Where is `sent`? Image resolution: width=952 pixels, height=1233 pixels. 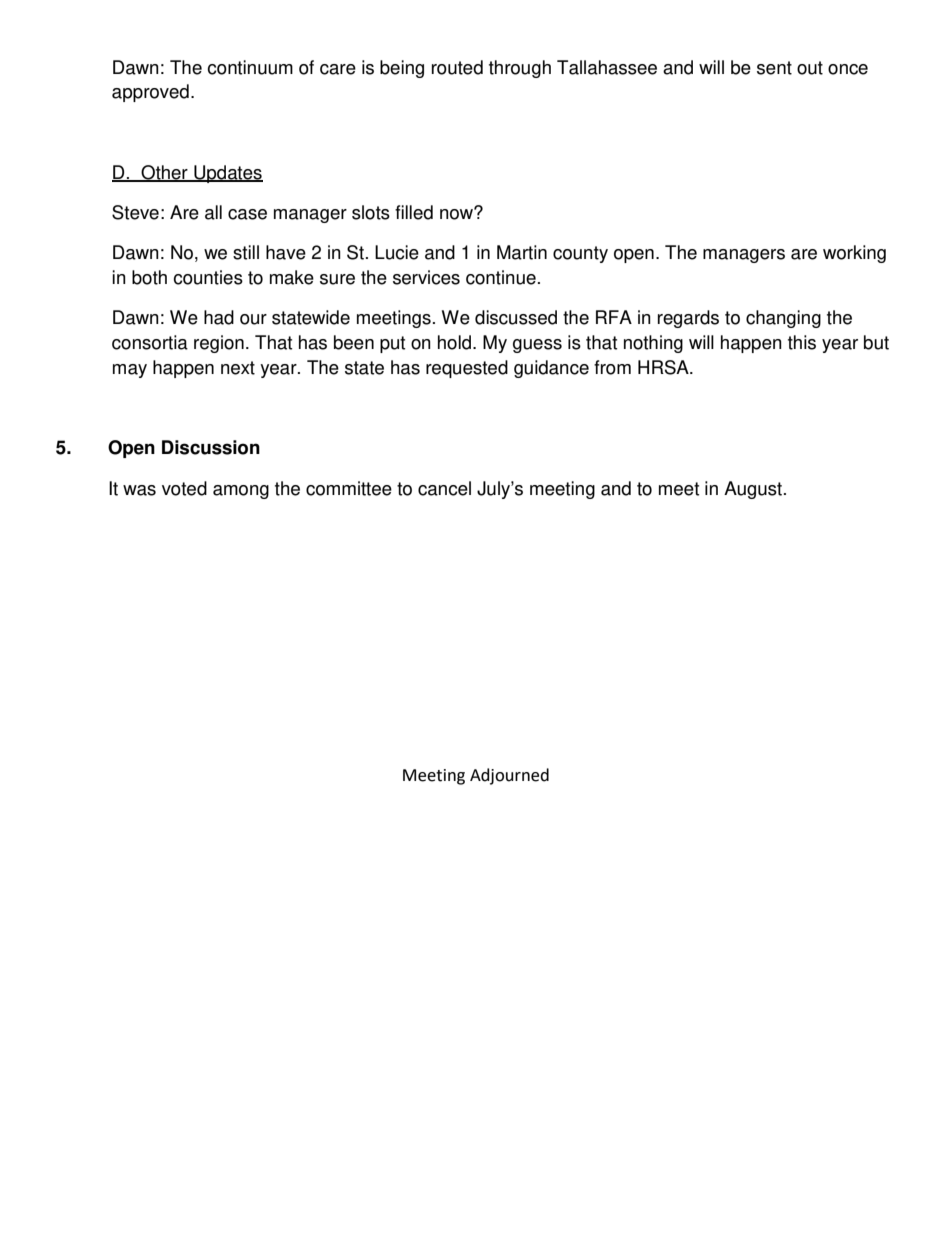 sent is located at coordinates (774, 68).
